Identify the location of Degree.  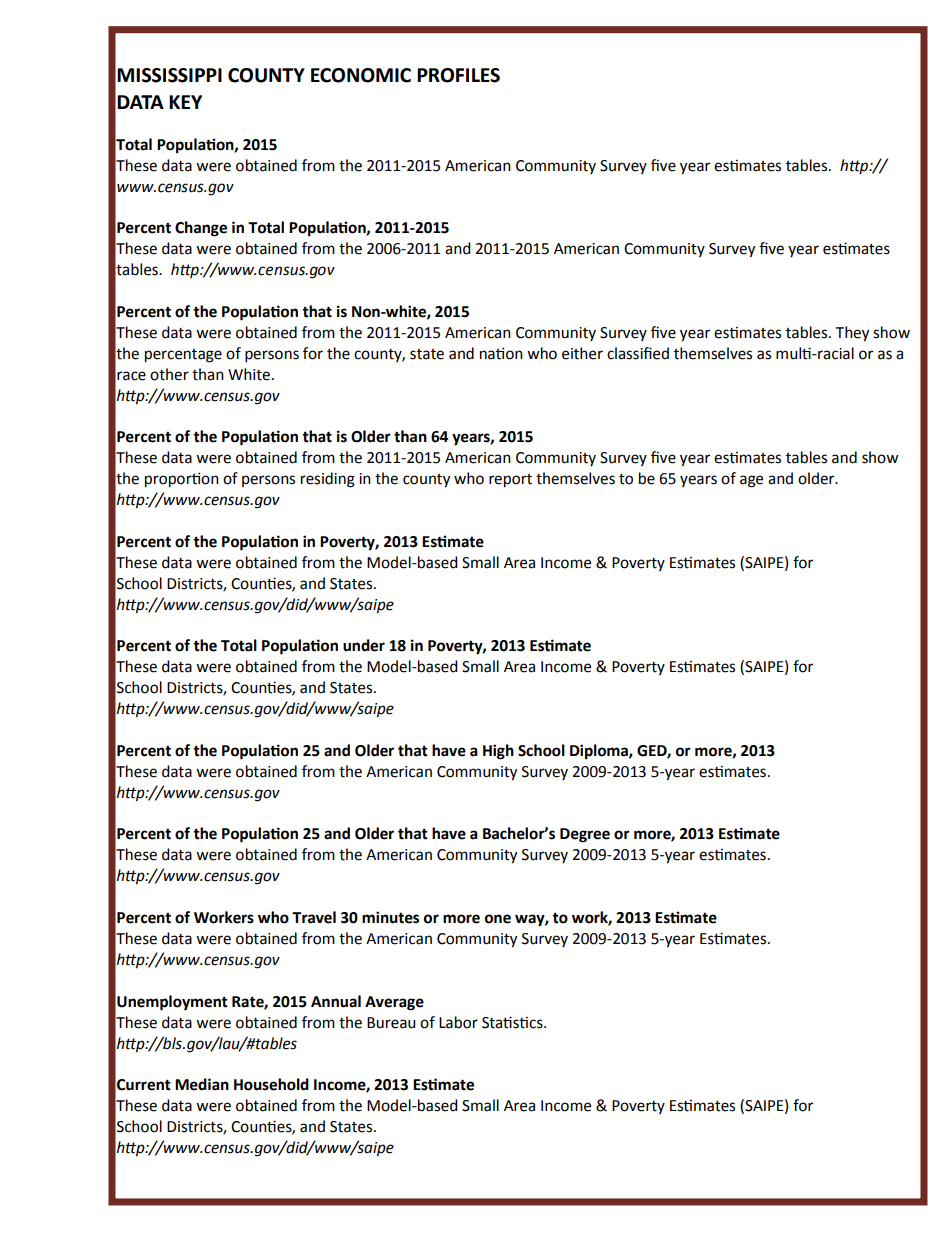
(585, 835).
